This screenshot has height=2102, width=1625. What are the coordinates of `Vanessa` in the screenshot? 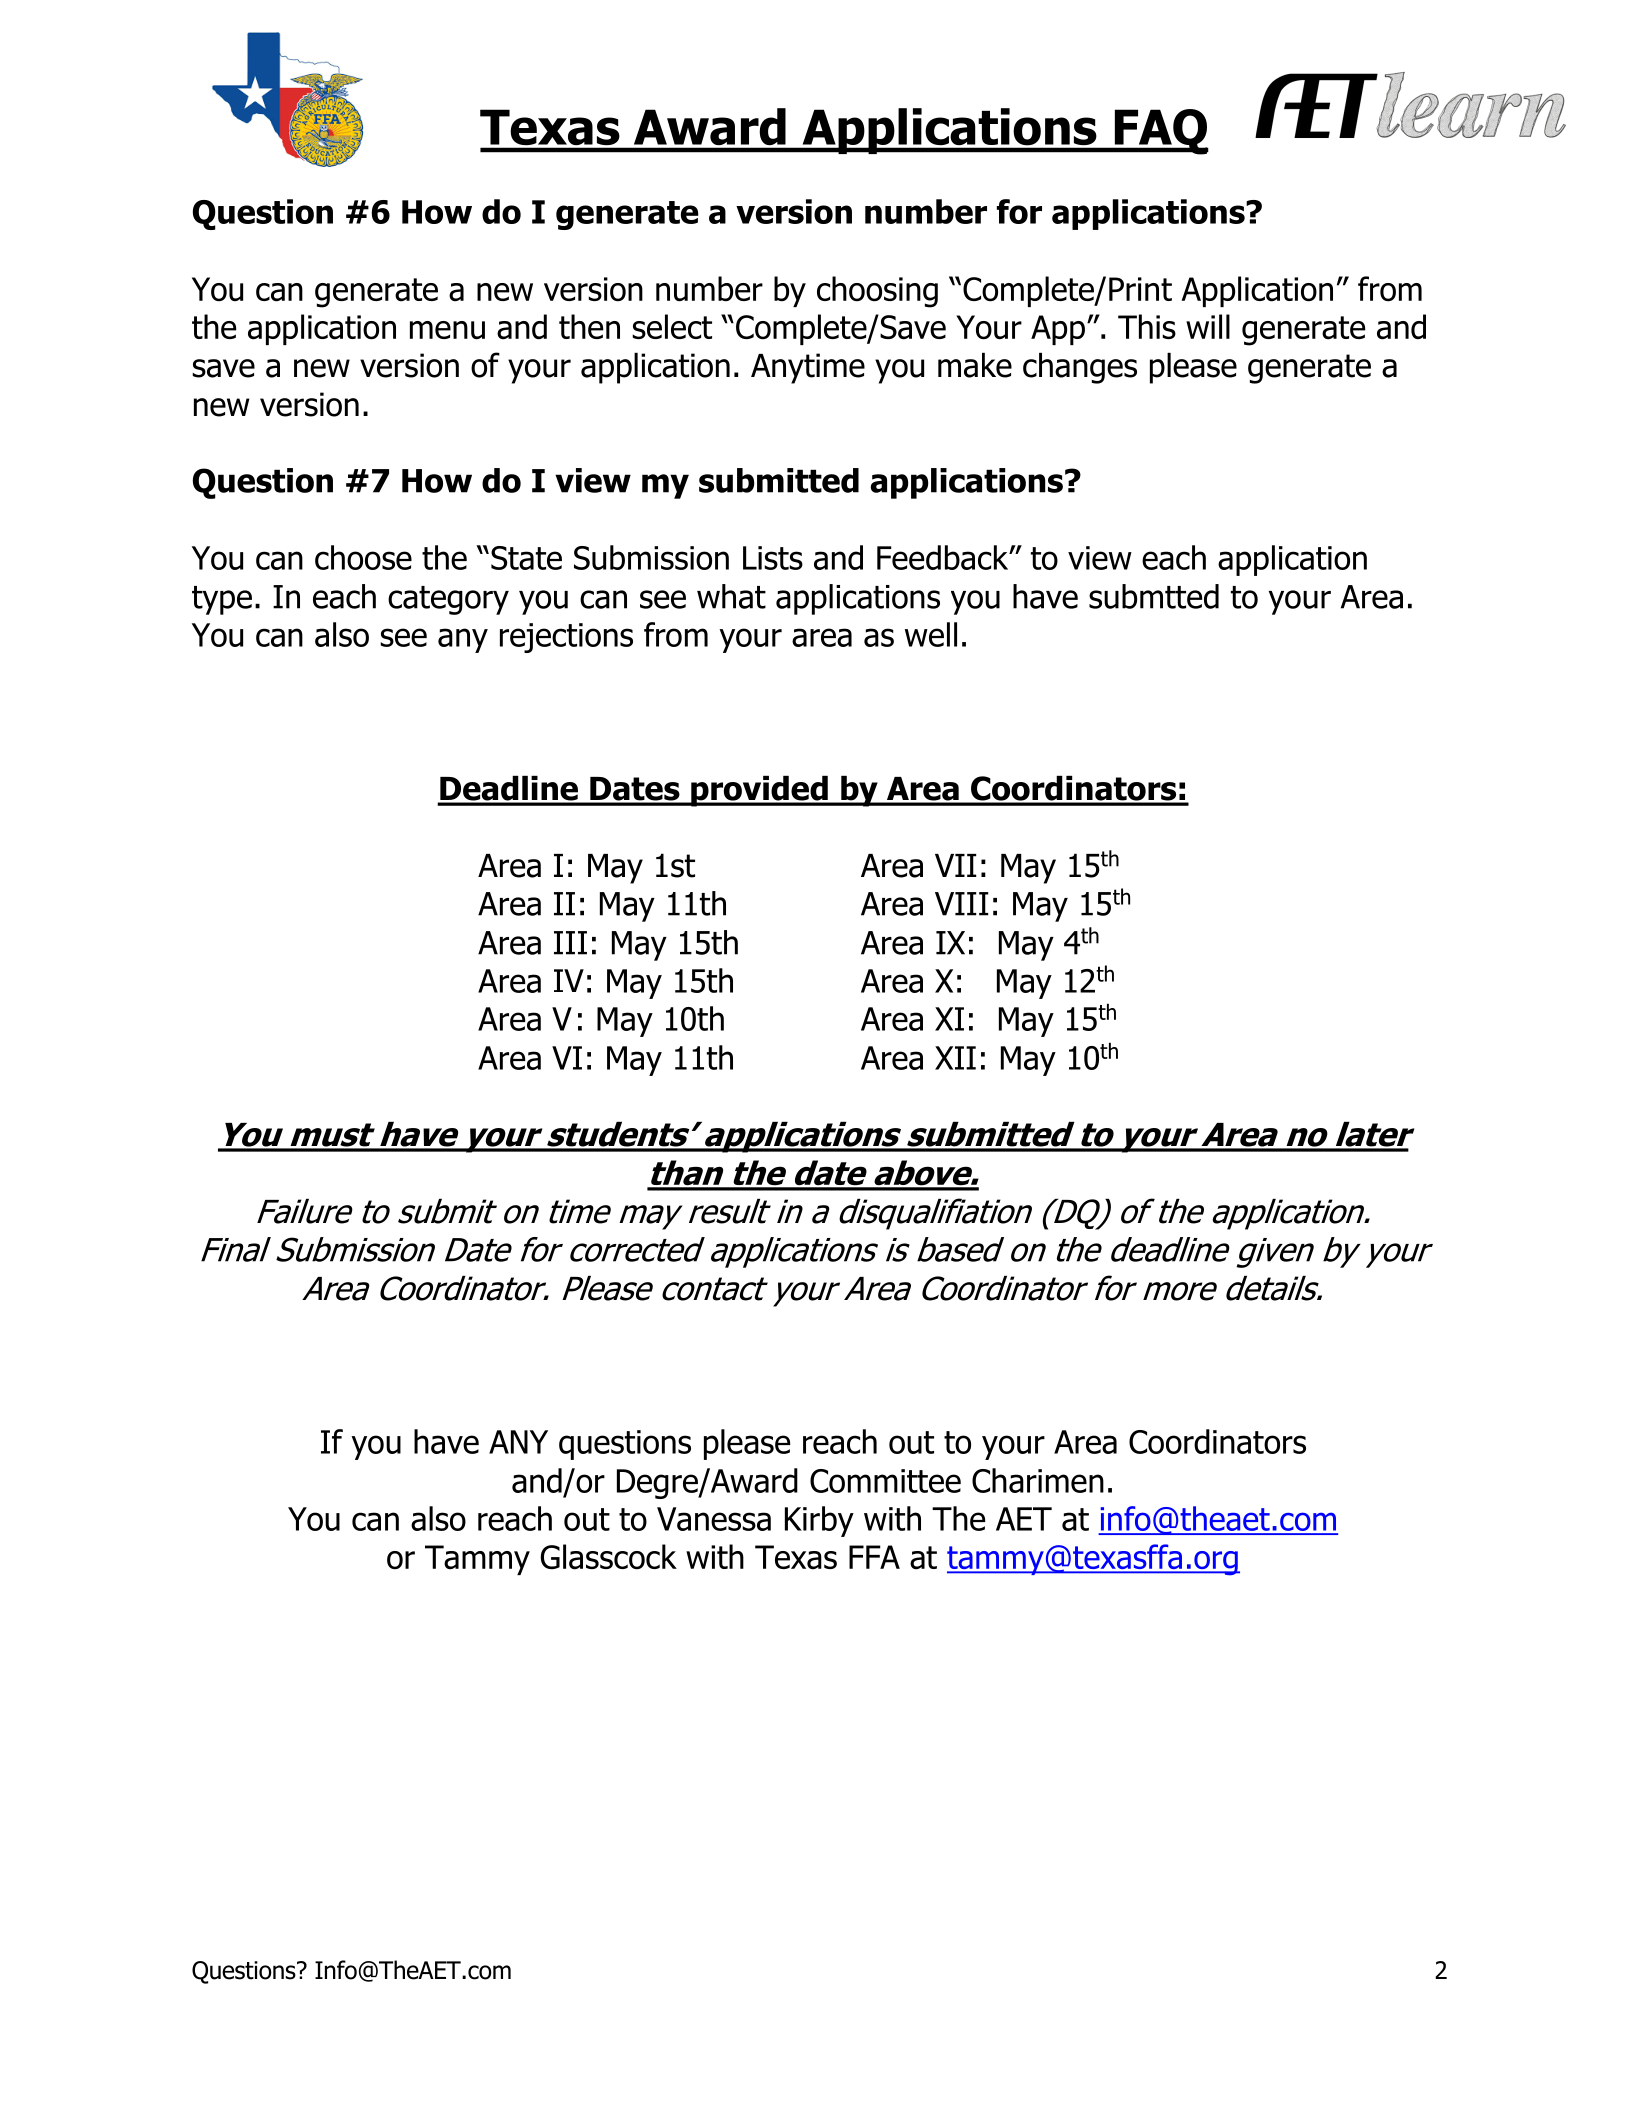 It's located at (714, 1519).
